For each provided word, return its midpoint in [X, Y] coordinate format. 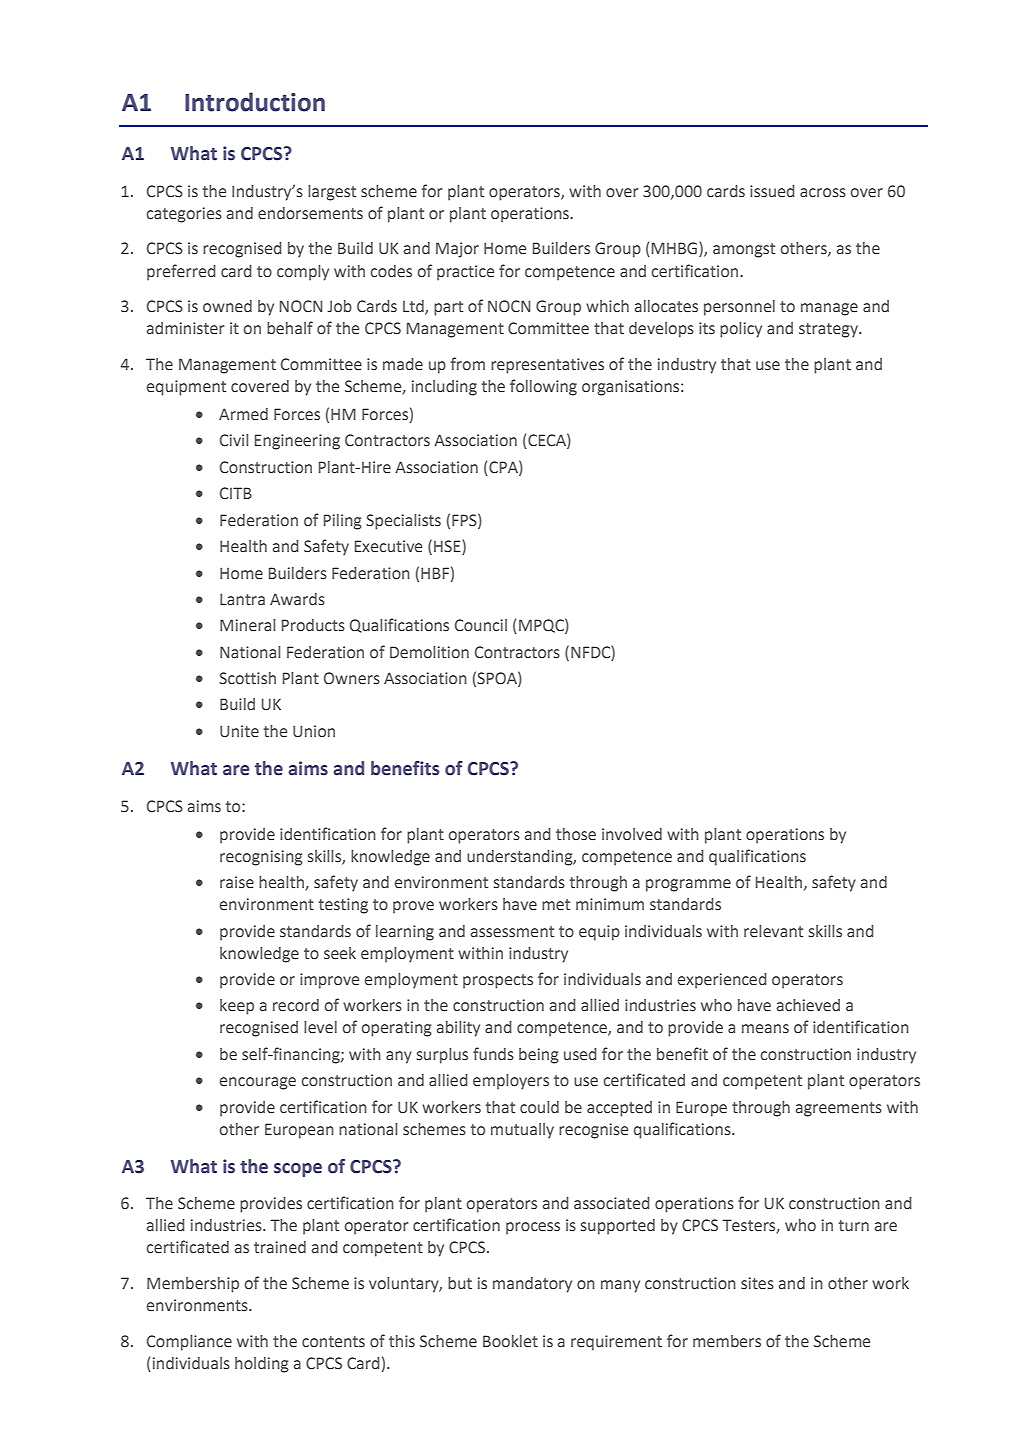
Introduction [255, 102]
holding [262, 1365]
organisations [632, 388]
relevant [773, 931]
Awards [297, 599]
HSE [448, 547]
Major [457, 250]
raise [237, 882]
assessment [512, 932]
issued [772, 191]
